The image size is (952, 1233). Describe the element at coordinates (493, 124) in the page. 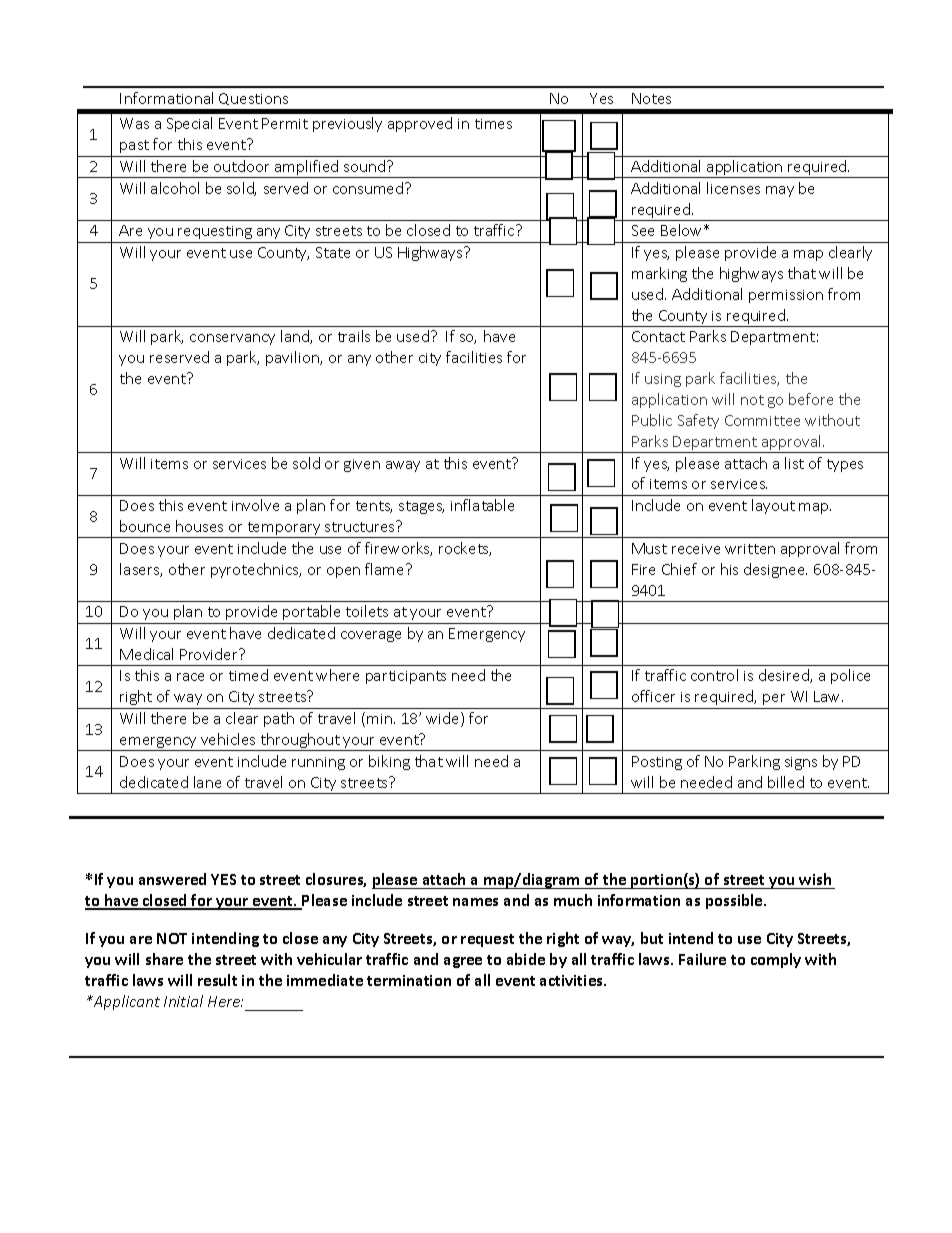

I see `times` at that location.
